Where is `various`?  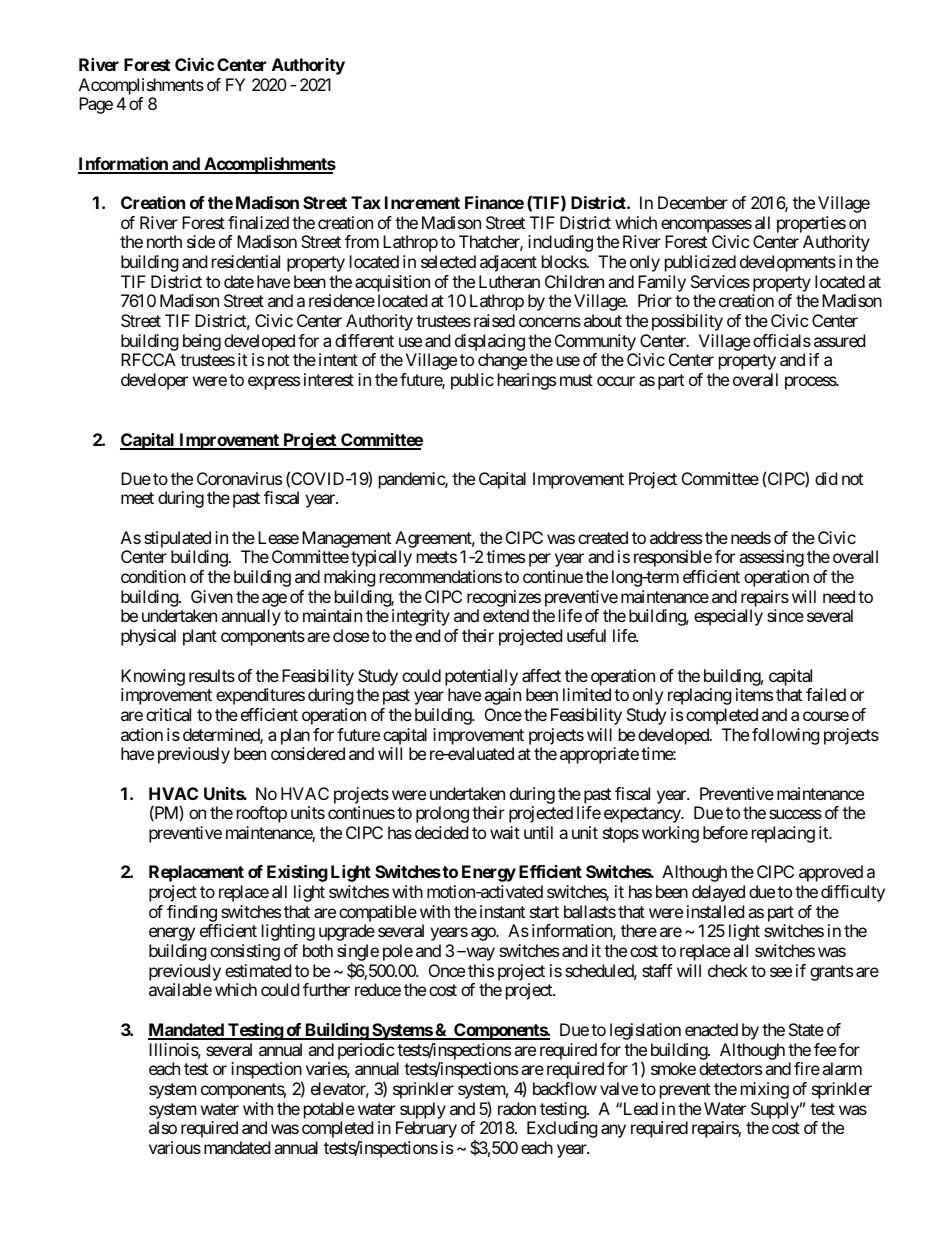
various is located at coordinates (175, 1147).
